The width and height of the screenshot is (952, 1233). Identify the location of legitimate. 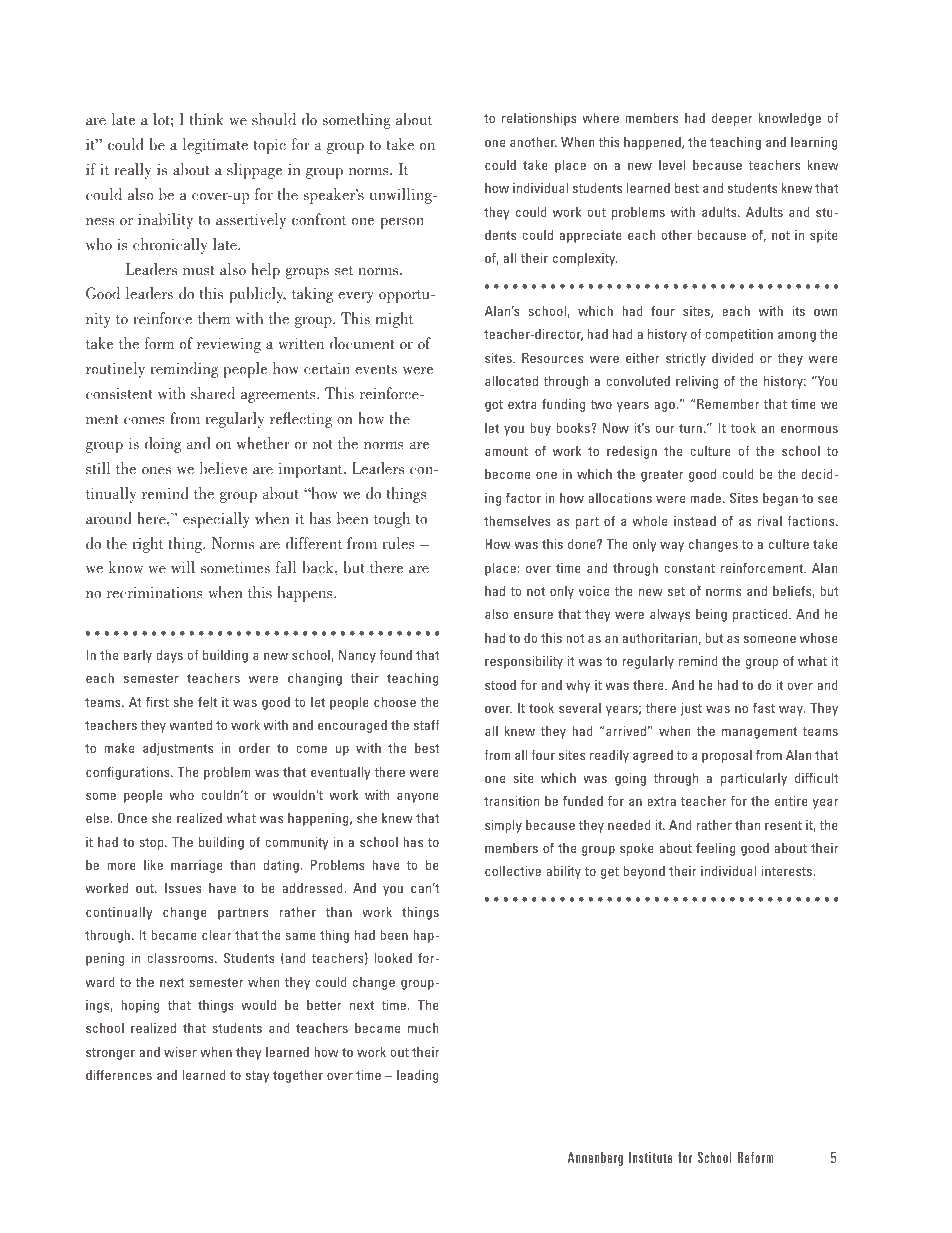
(215, 146).
